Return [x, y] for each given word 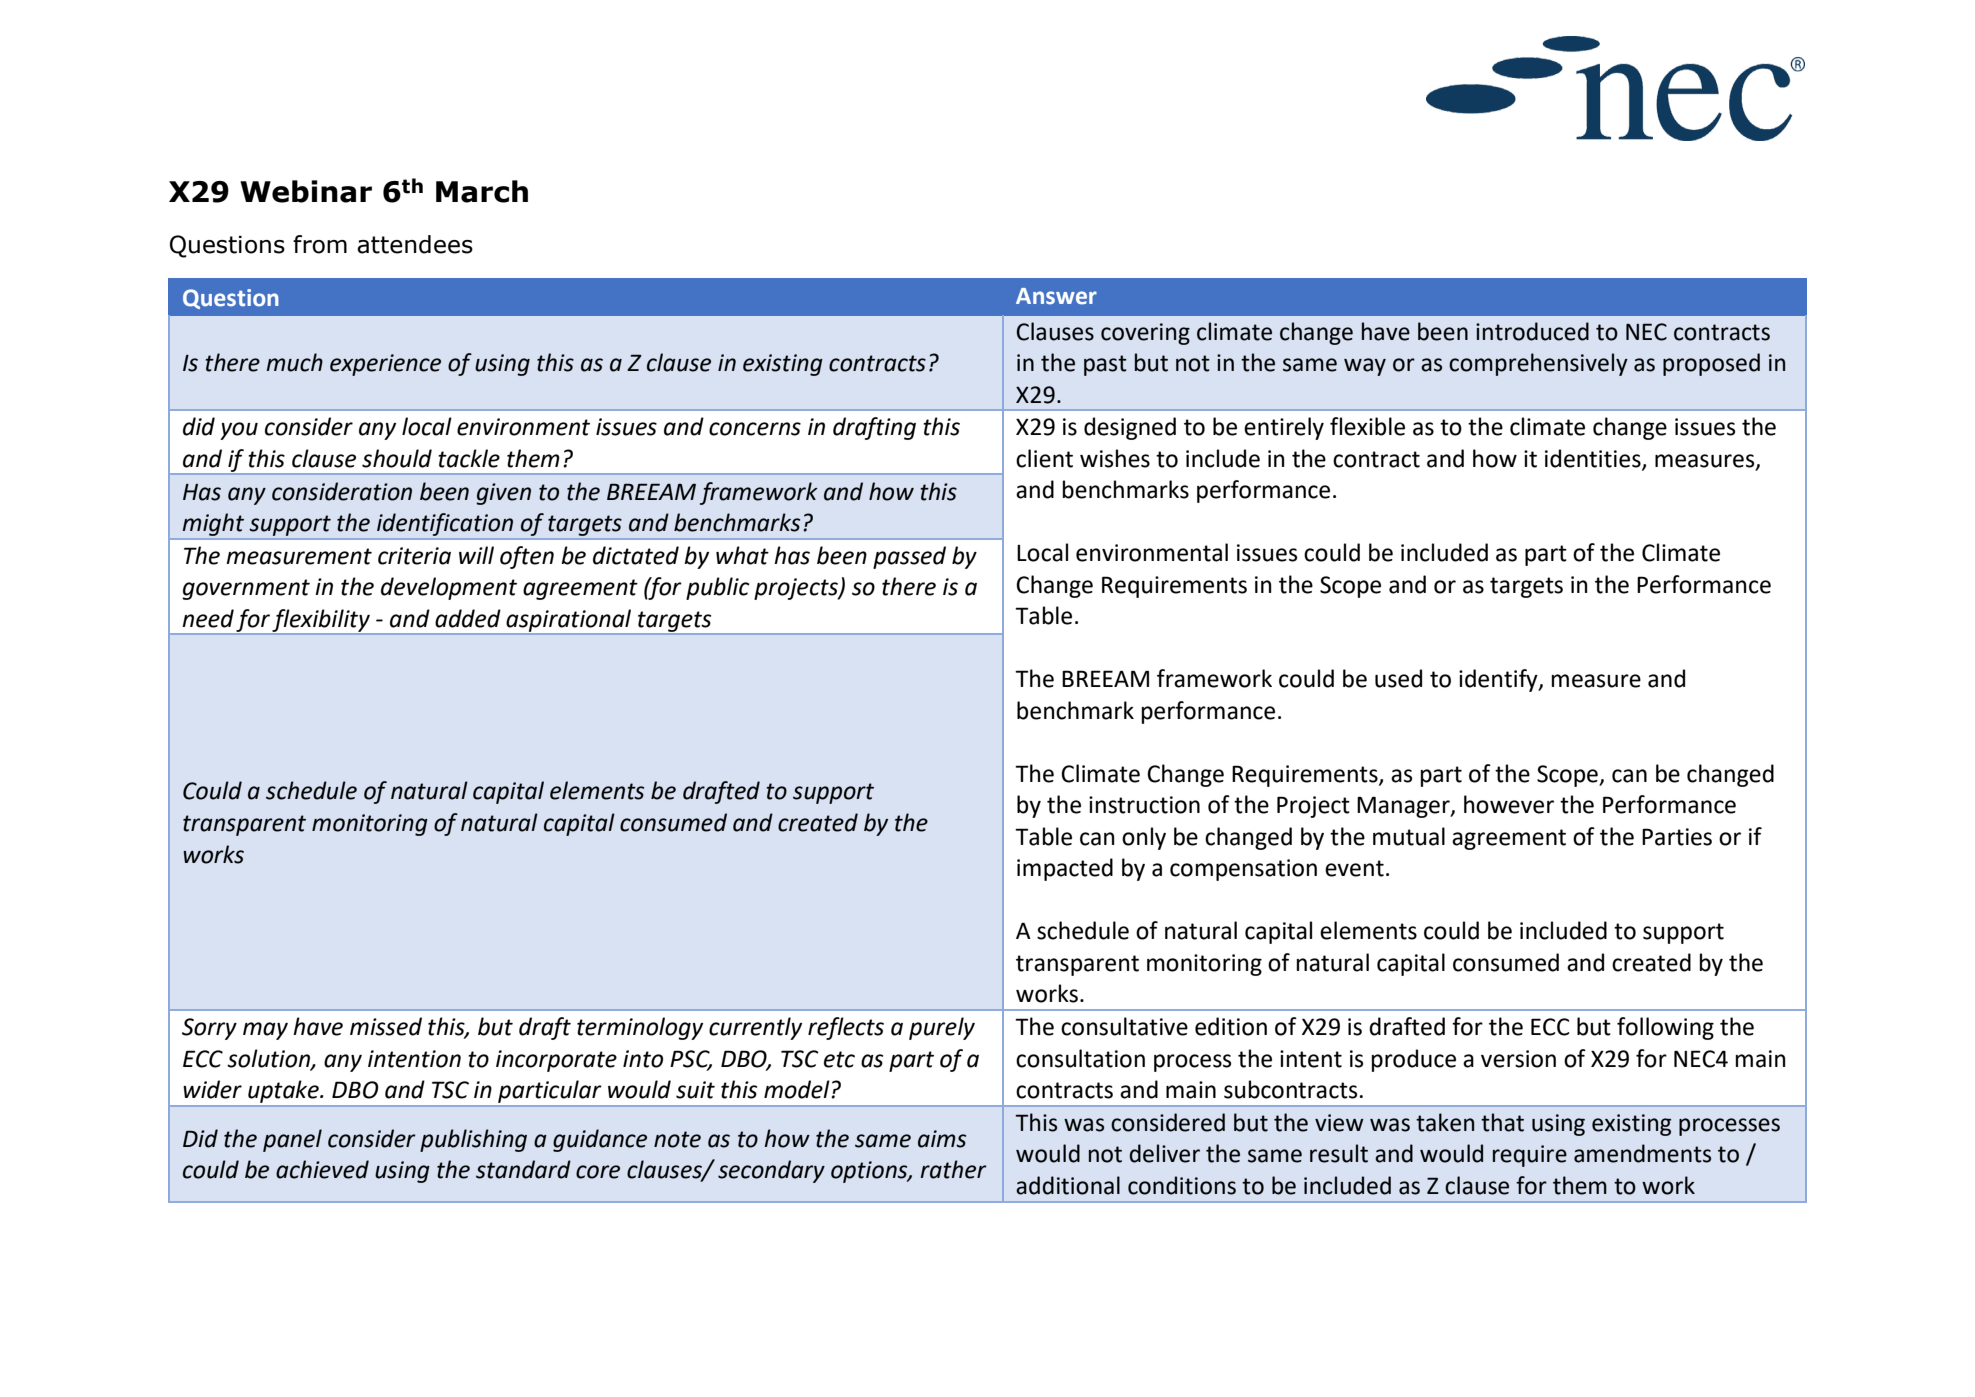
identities [1594, 459]
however [1509, 804]
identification [445, 524]
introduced [1532, 331]
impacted [1065, 869]
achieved [322, 1169]
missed [386, 1026]
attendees [415, 244]
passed [909, 557]
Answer [1056, 296]
